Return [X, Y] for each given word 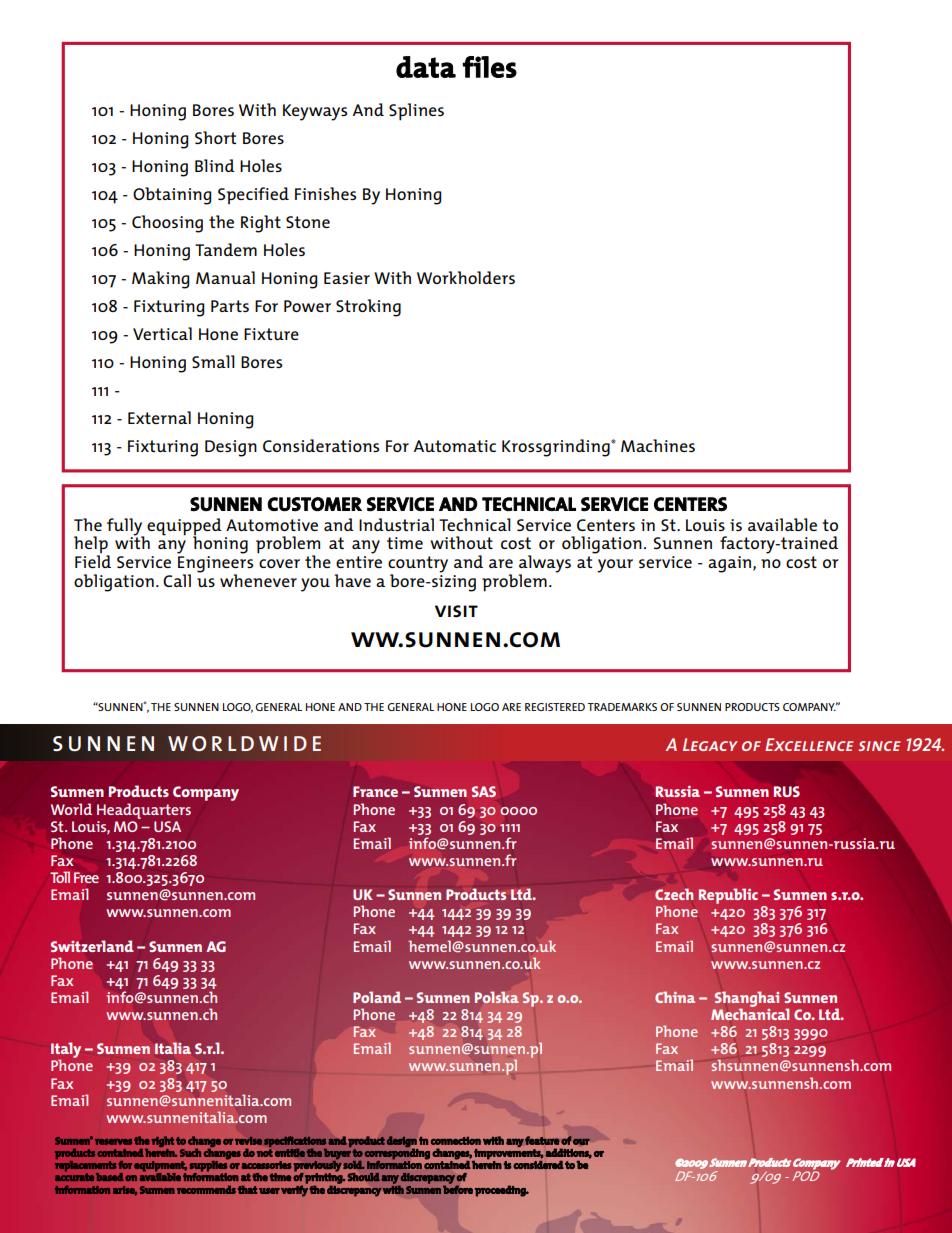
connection [456, 1141]
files [490, 67]
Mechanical [750, 1013]
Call [177, 580]
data [426, 67]
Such [190, 1152]
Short [215, 137]
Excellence [809, 744]
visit [456, 611]
